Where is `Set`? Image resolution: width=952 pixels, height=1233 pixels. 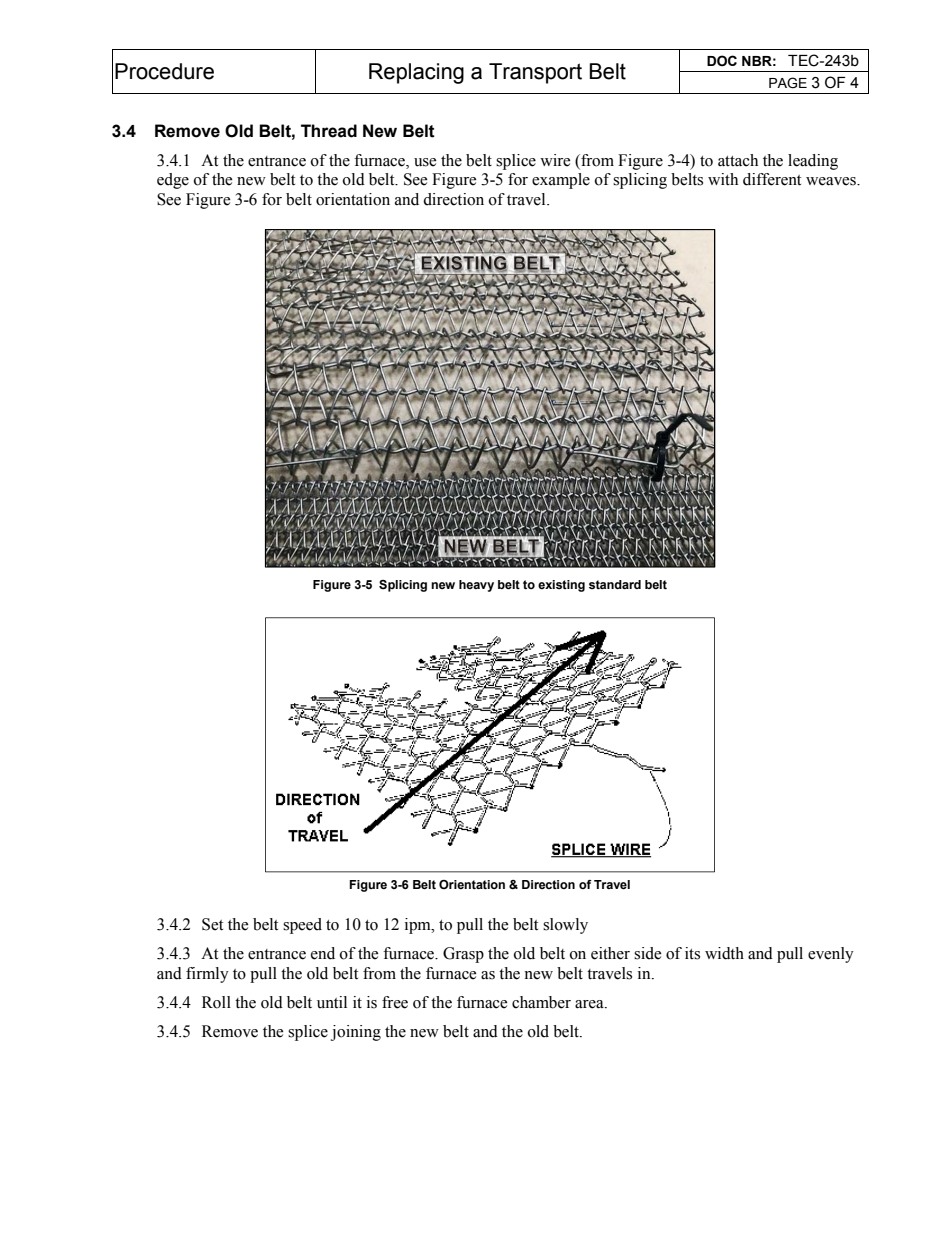 Set is located at coordinates (212, 924).
